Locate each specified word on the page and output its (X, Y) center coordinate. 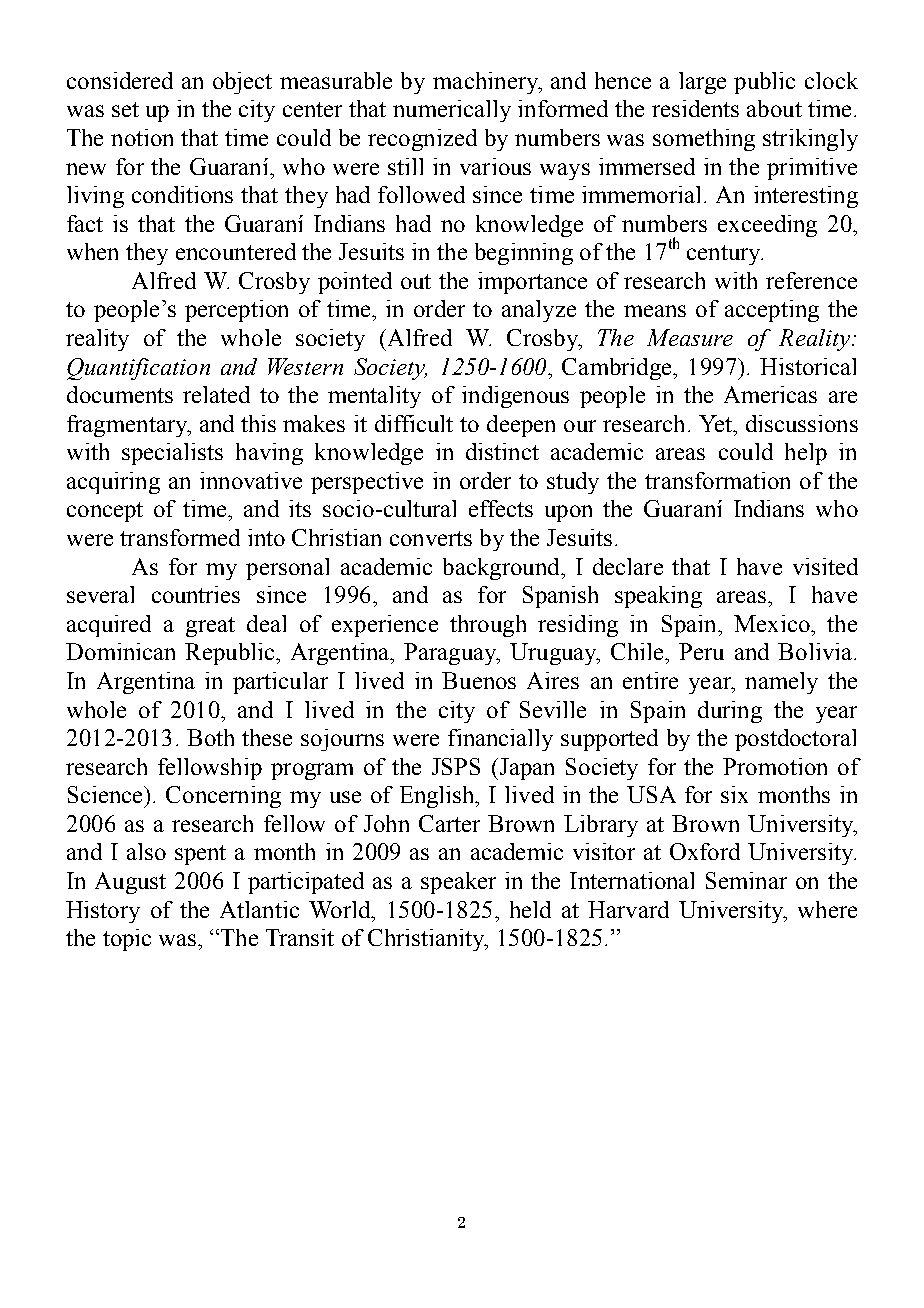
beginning (524, 254)
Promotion (775, 766)
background (502, 569)
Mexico (773, 623)
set (125, 109)
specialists (172, 454)
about (774, 108)
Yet (717, 423)
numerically (452, 111)
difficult (414, 423)
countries (196, 594)
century (725, 255)
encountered (236, 251)
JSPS (456, 766)
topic (127, 940)
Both (210, 737)
